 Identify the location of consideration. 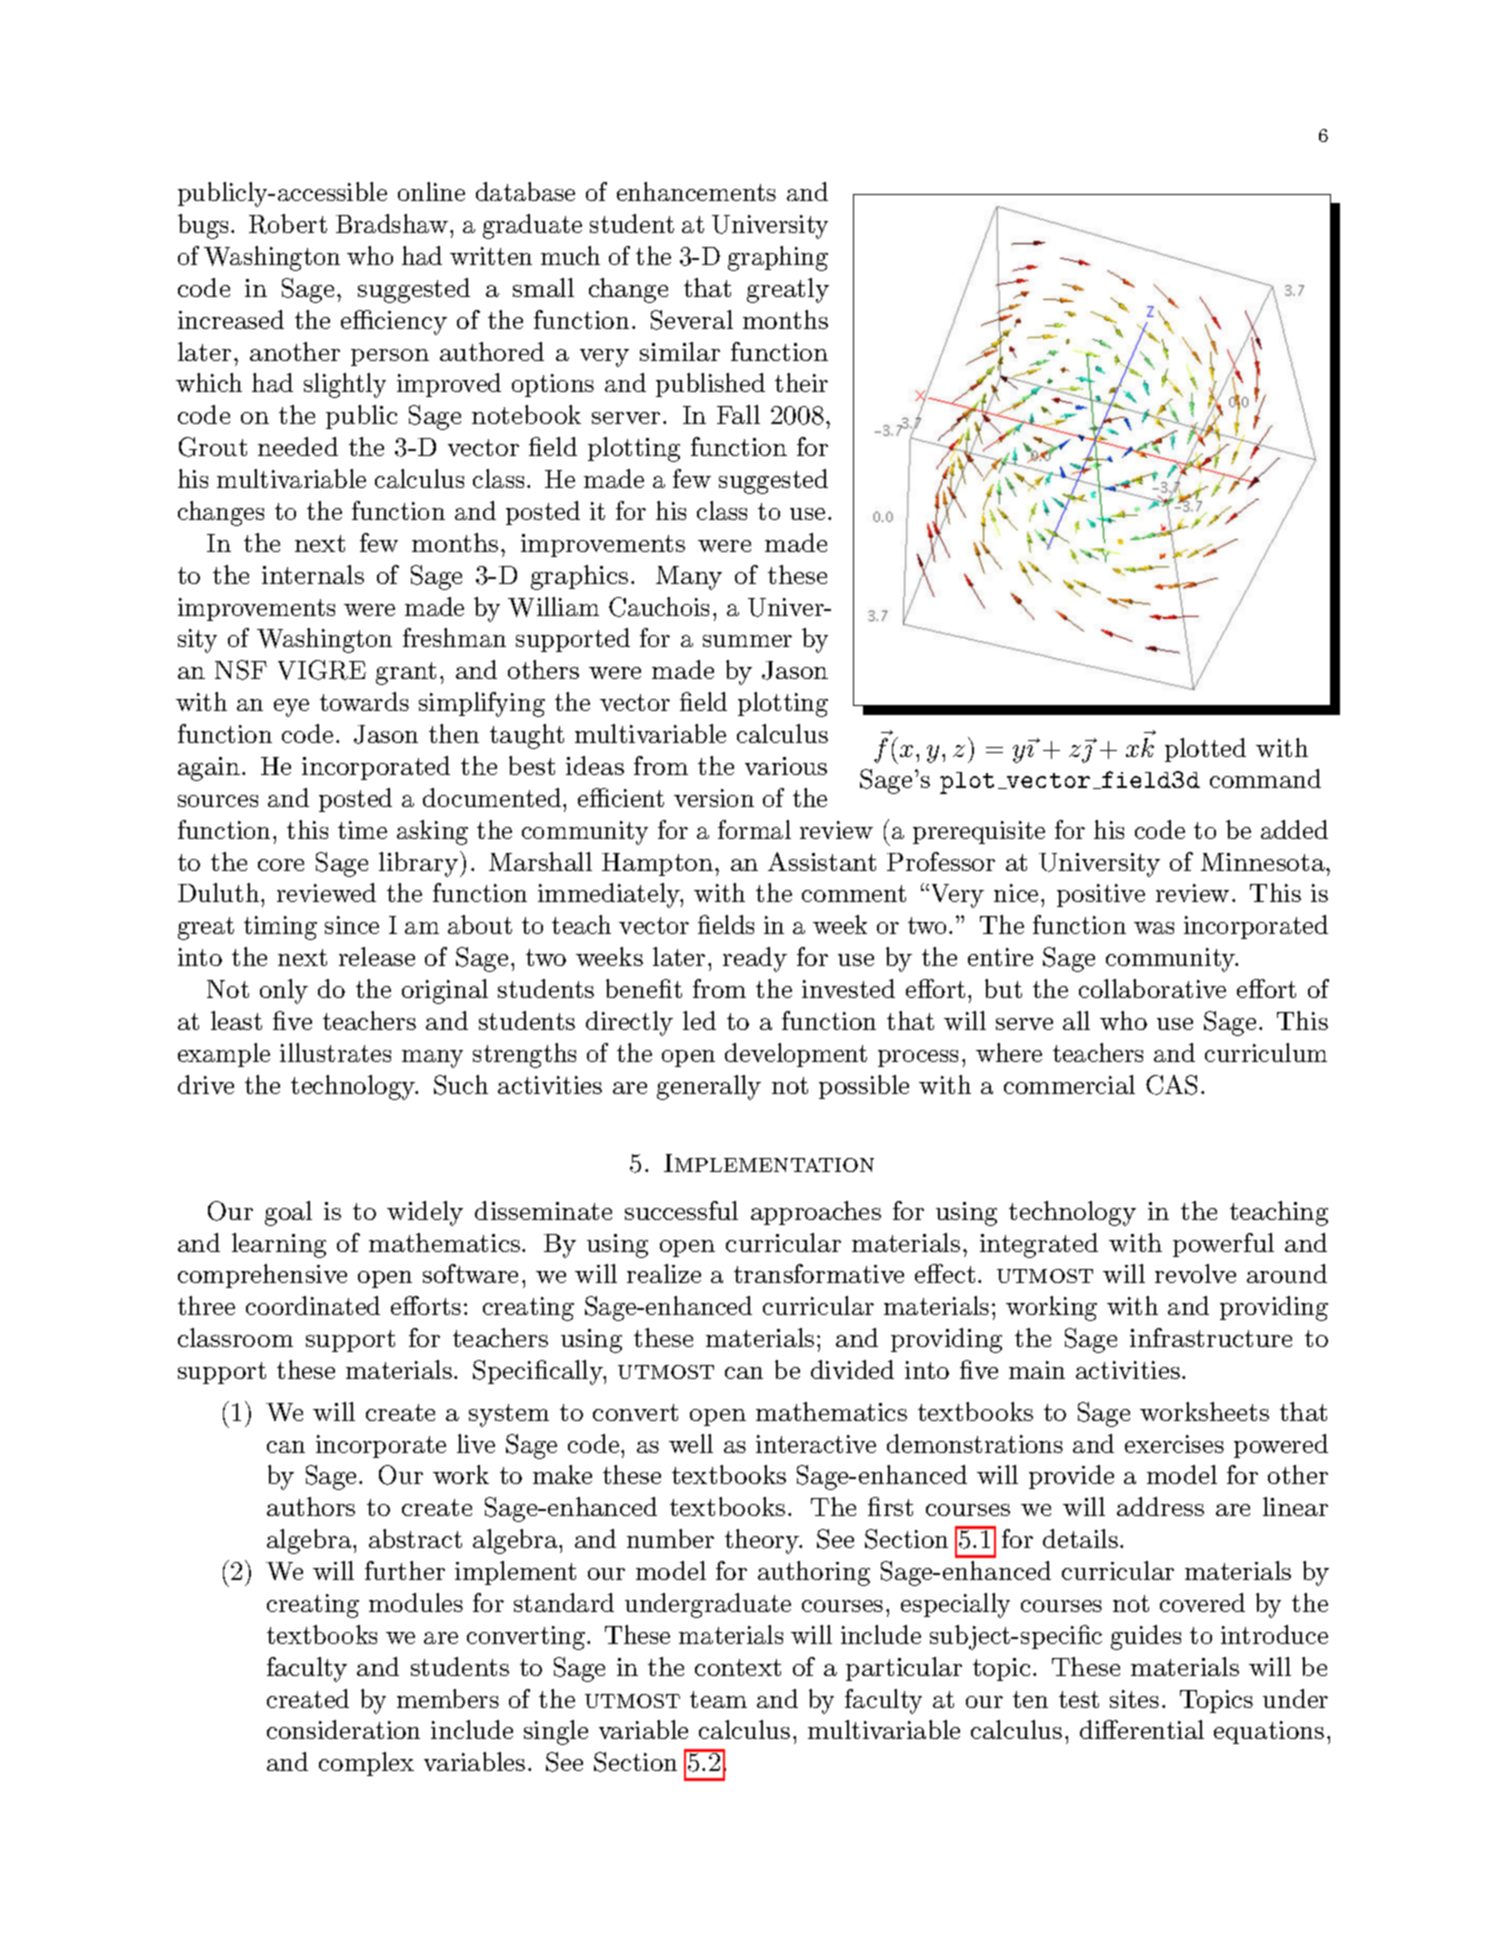
(343, 1729).
